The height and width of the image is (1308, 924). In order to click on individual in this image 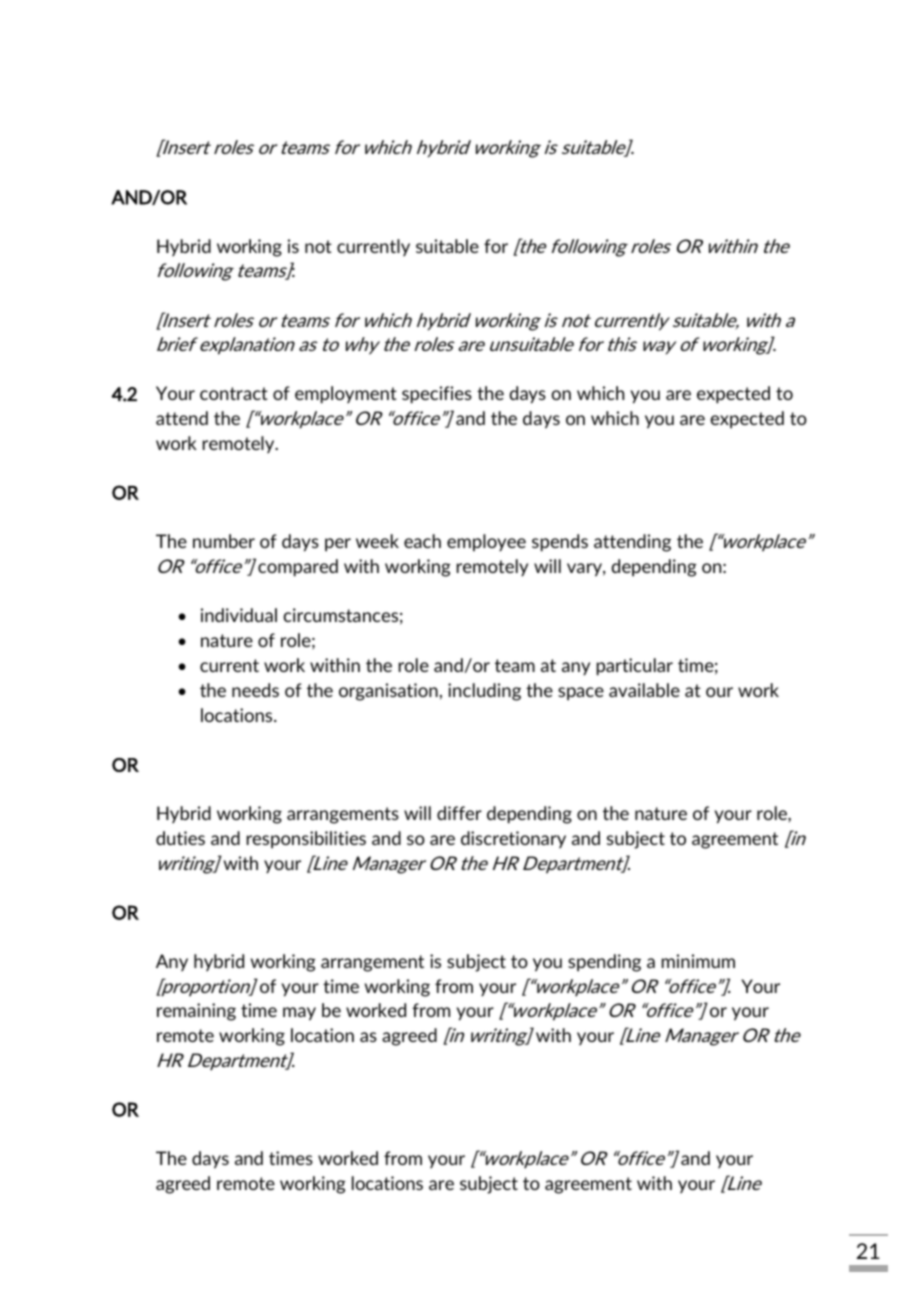, I will do `click(239, 615)`.
